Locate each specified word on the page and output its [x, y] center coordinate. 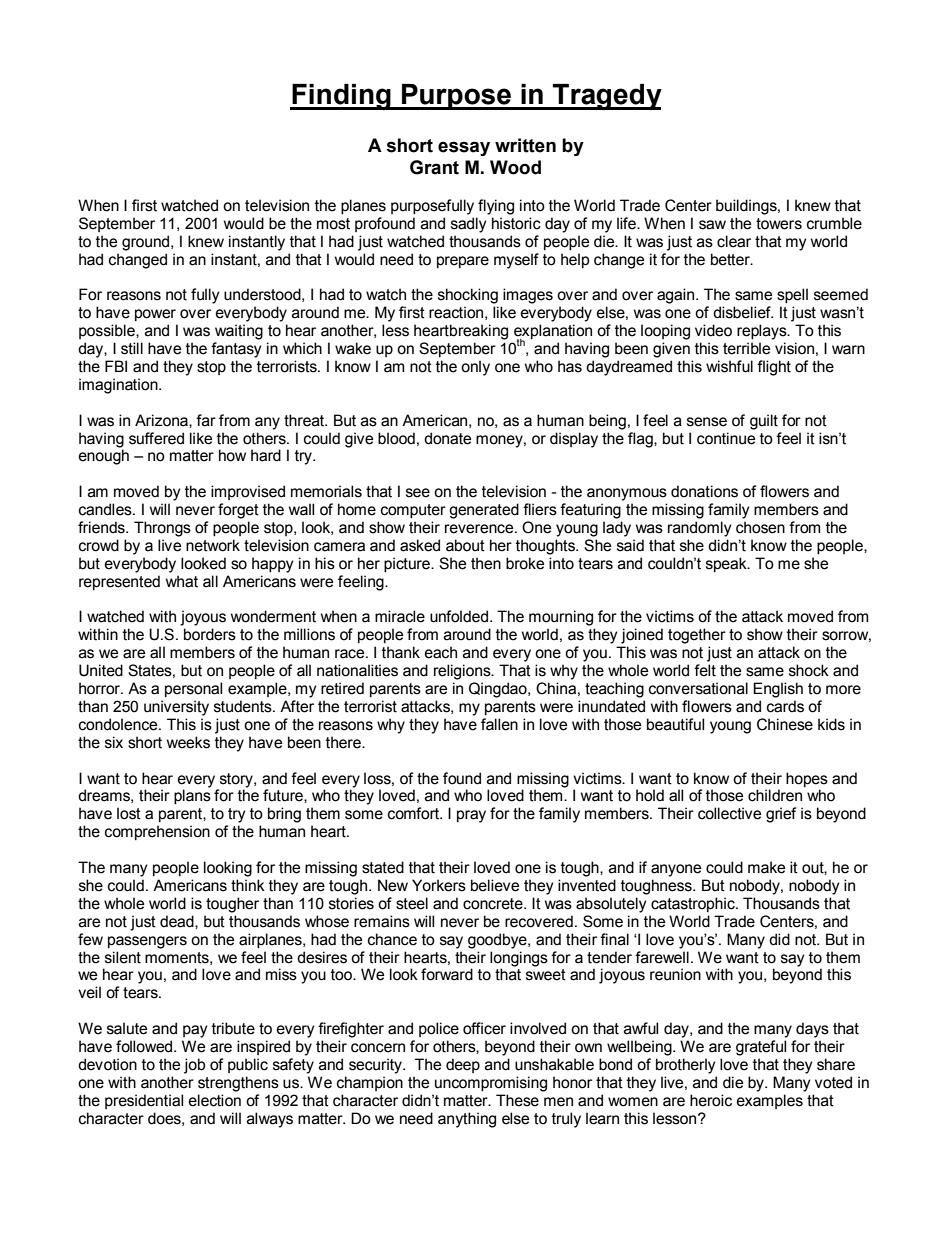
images [528, 296]
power [155, 315]
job [194, 1066]
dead [178, 922]
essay [464, 148]
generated [484, 511]
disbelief [743, 312]
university [176, 708]
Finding [341, 97]
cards [785, 706]
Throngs [162, 529]
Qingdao [499, 690]
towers [779, 224]
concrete [494, 904]
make [766, 867]
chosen [760, 527]
